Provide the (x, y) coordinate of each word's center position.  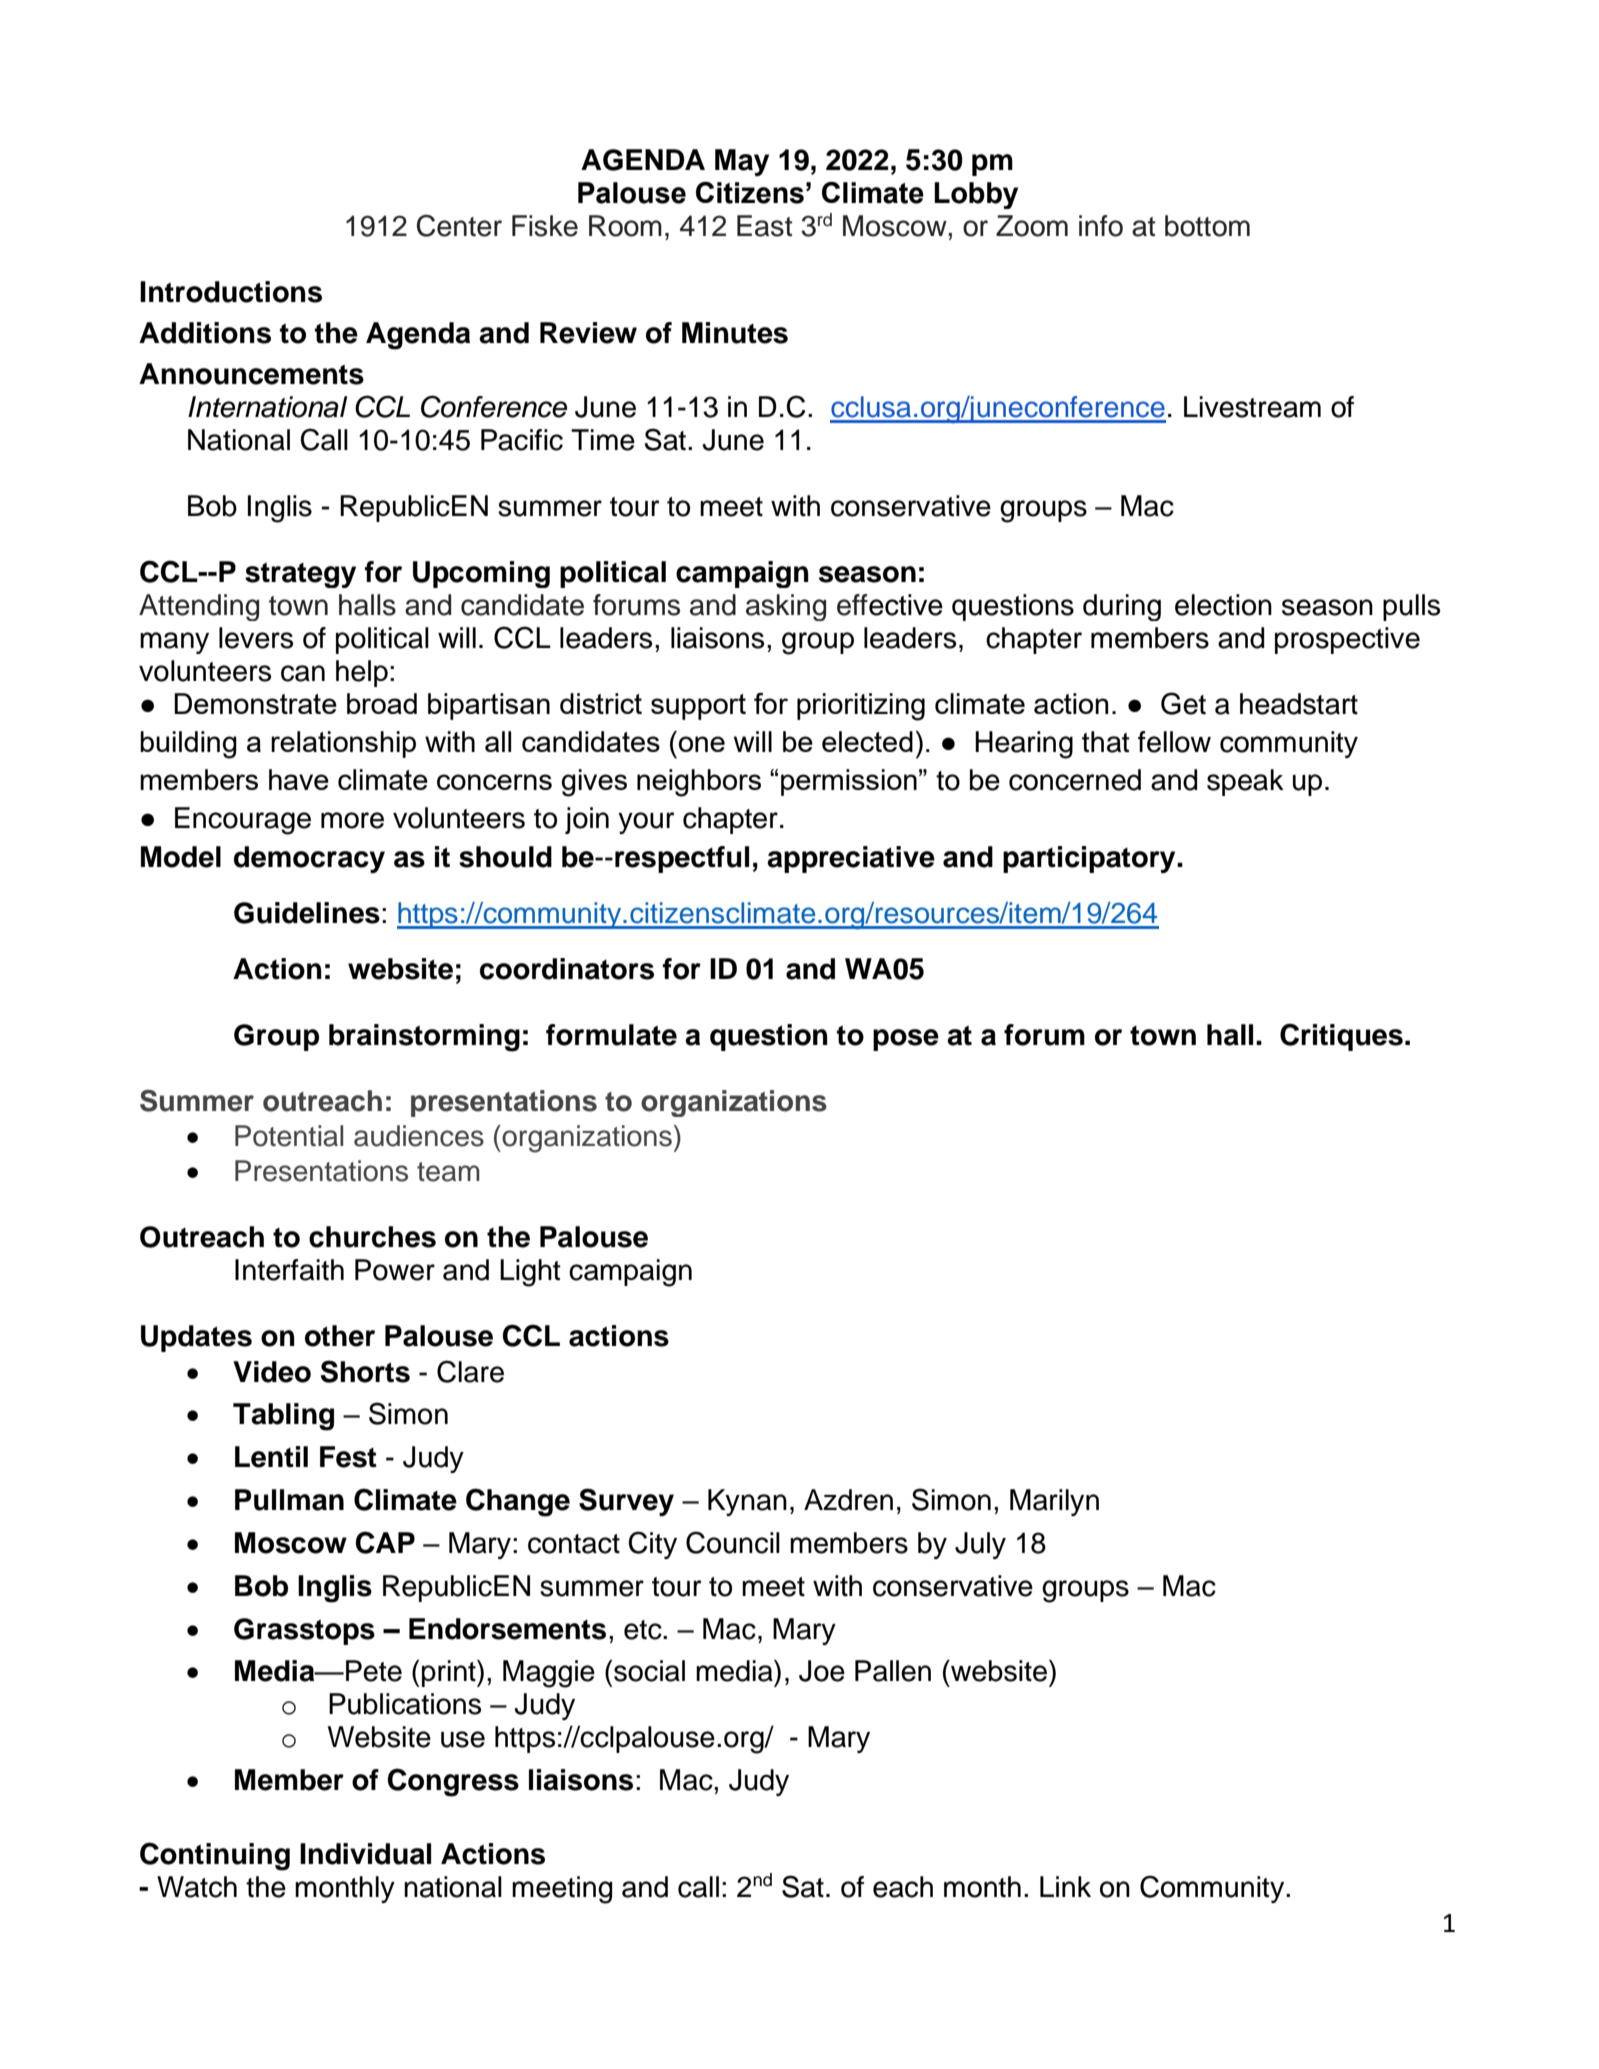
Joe (822, 1671)
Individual (365, 1854)
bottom (1207, 226)
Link (1065, 1886)
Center (459, 225)
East (764, 226)
